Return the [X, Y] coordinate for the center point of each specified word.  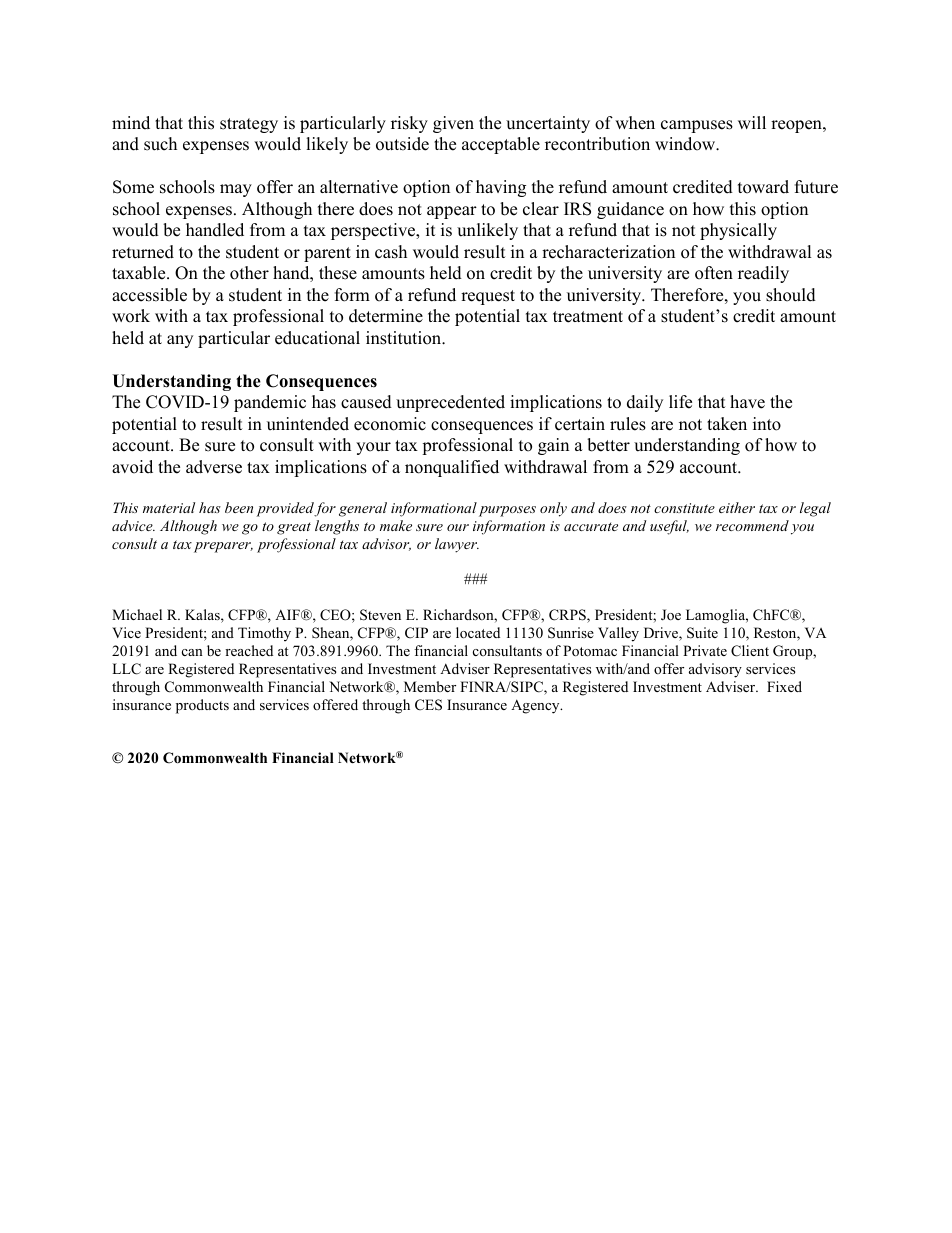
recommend [752, 525]
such [160, 144]
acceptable [501, 145]
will [752, 122]
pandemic [270, 403]
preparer [223, 547]
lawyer [457, 545]
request [488, 297]
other [249, 273]
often [714, 273]
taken [727, 424]
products [202, 706]
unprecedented [450, 403]
